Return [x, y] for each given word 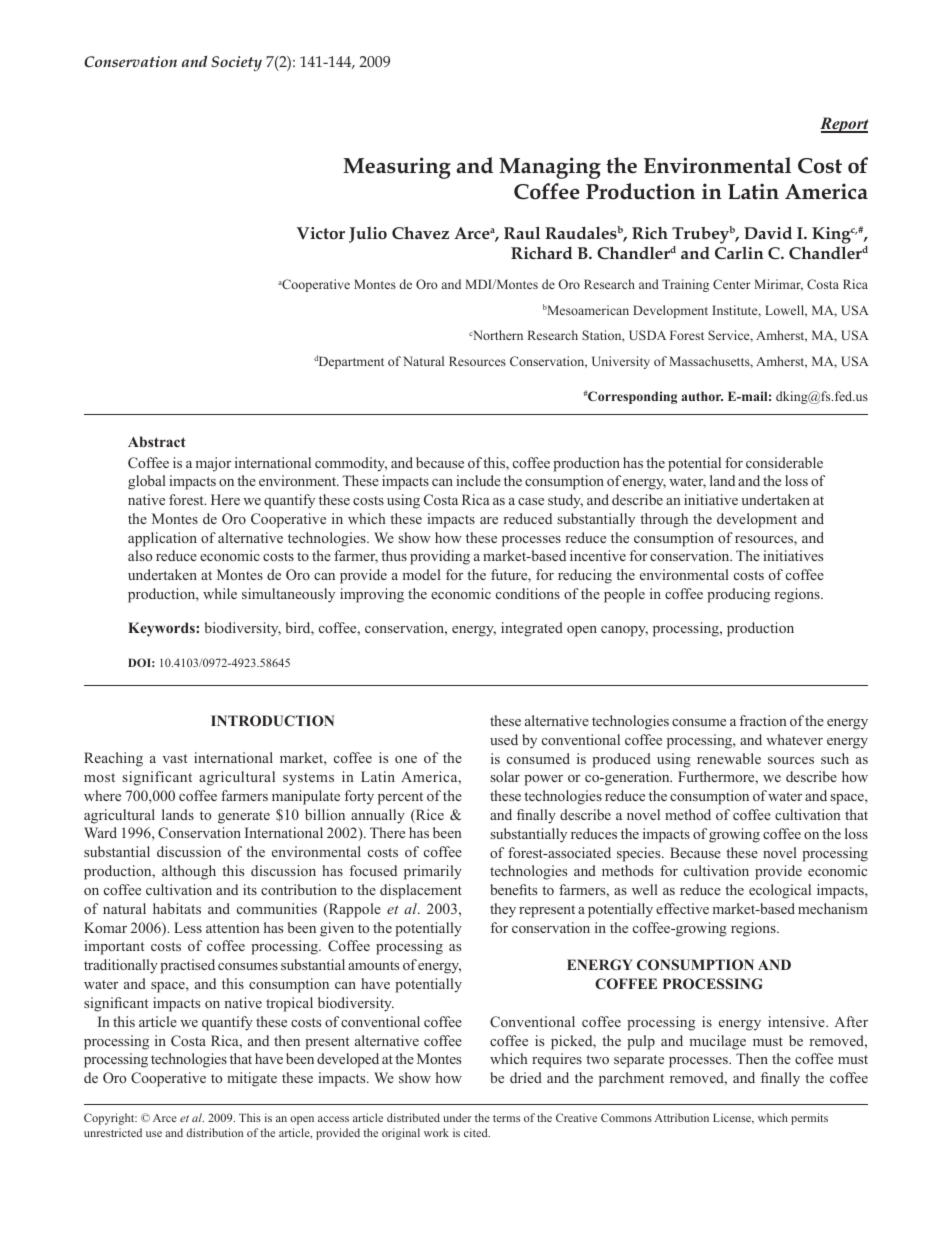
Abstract [157, 441]
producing [738, 595]
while [220, 593]
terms [506, 1118]
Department [350, 362]
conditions [528, 593]
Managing [550, 168]
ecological [780, 891]
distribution [214, 1132]
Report [844, 125]
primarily [433, 872]
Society [236, 64]
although [189, 872]
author [702, 396]
